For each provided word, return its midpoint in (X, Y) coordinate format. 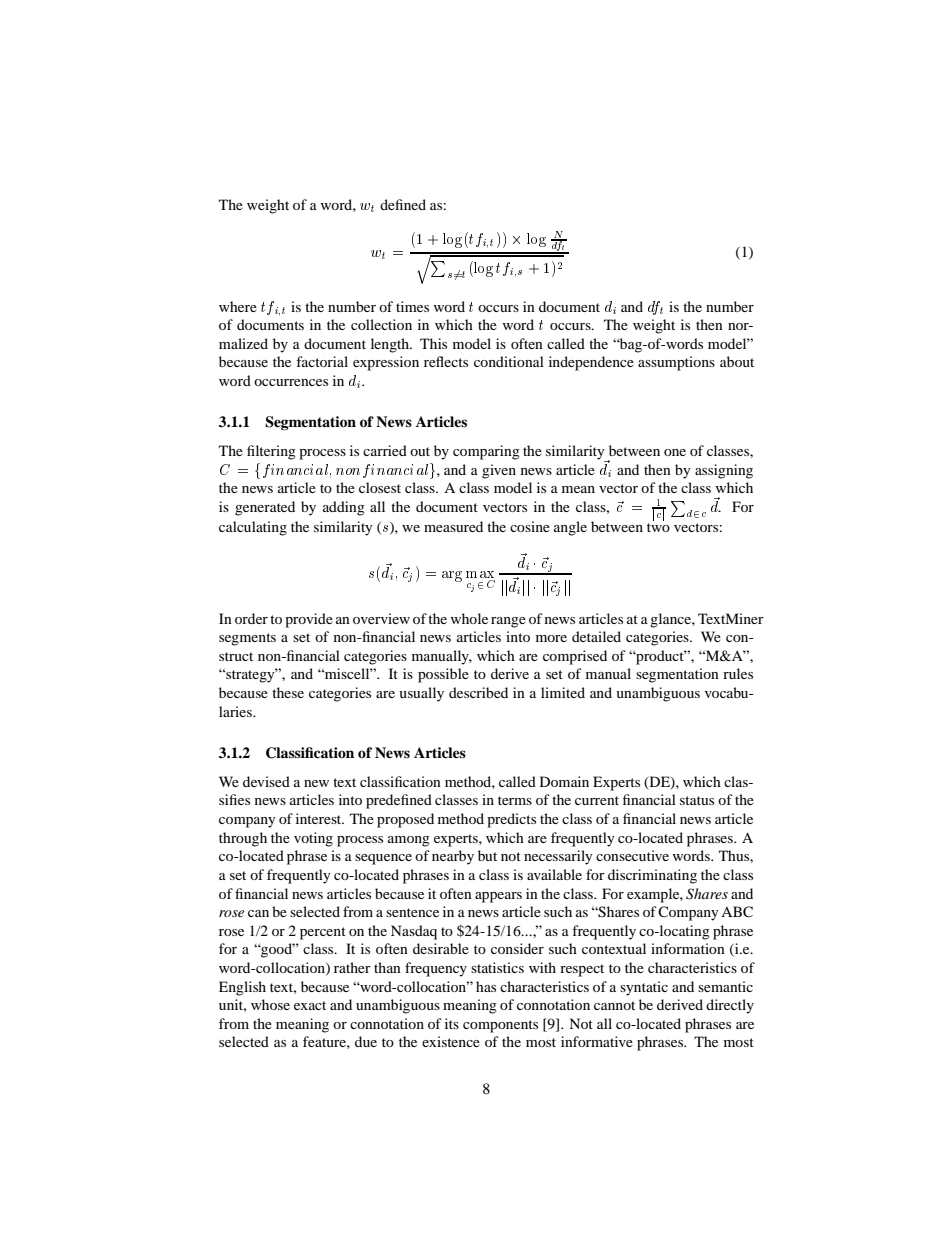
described (478, 692)
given (499, 471)
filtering (271, 452)
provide (309, 620)
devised (266, 781)
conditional (509, 361)
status (697, 800)
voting (313, 839)
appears (498, 897)
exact (310, 1005)
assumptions (676, 363)
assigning (724, 471)
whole (469, 618)
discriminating (652, 876)
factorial (322, 361)
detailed (596, 636)
